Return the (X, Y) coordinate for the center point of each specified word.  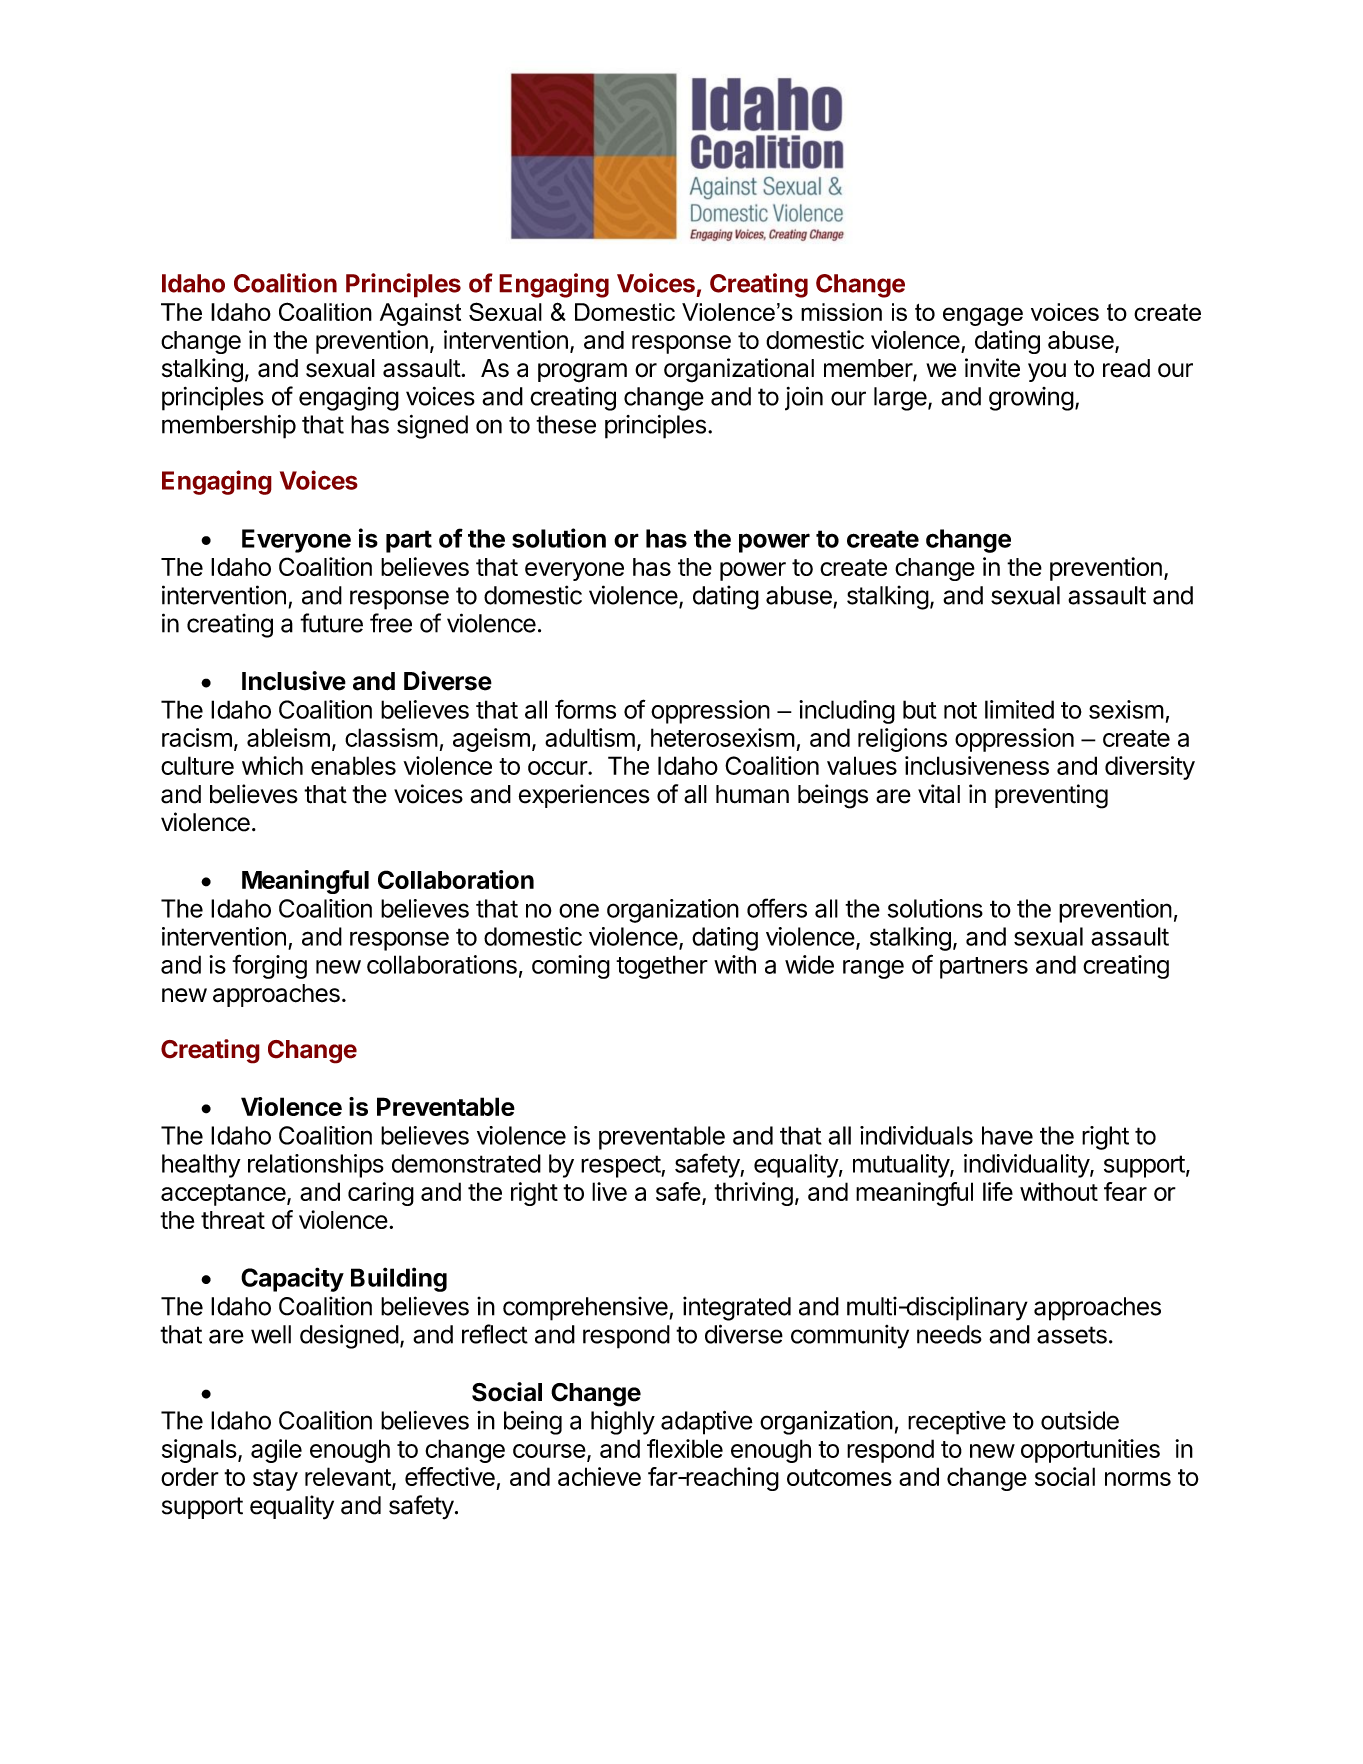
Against (420, 314)
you (1047, 372)
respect (621, 1166)
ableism (288, 737)
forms (585, 709)
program (582, 373)
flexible (685, 1448)
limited (1019, 709)
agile (276, 1451)
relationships (316, 1166)
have (1007, 1135)
